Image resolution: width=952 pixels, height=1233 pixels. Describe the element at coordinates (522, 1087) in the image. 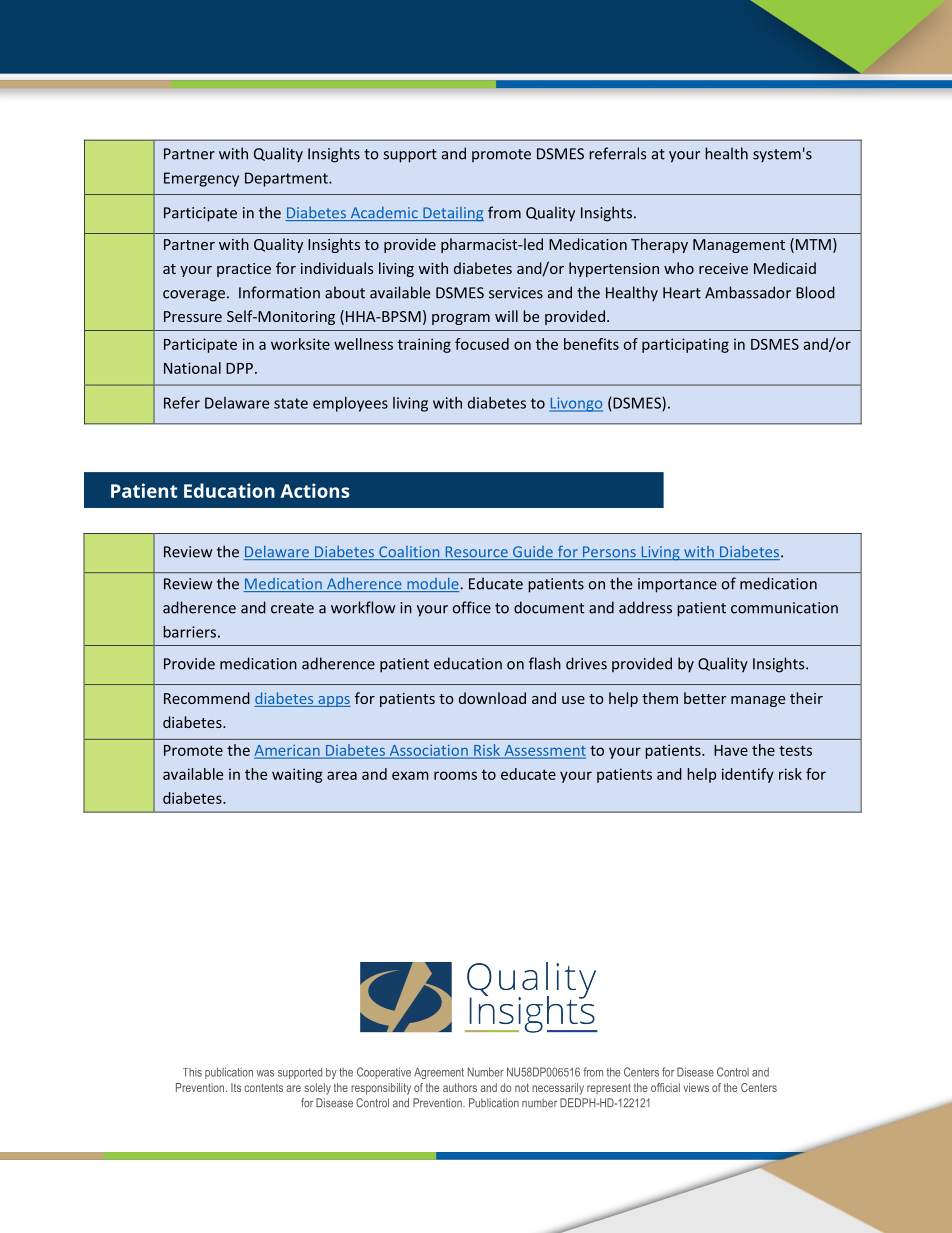

I see `not` at that location.
